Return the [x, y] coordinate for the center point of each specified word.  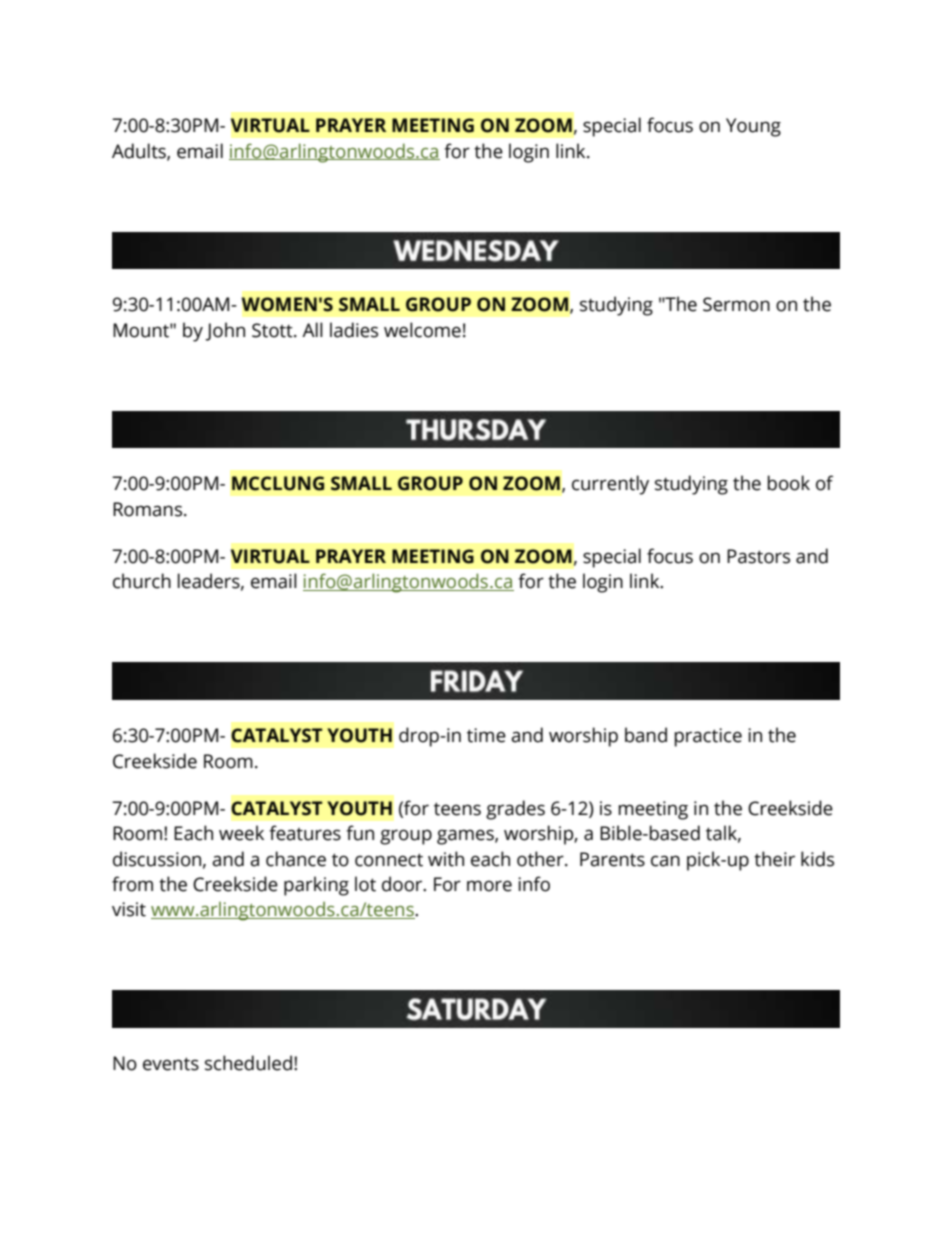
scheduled [248, 1063]
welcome [422, 330]
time [486, 735]
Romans [149, 509]
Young [753, 127]
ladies [354, 330]
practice [708, 737]
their [774, 859]
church [142, 581]
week [241, 833]
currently [610, 485]
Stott [273, 330]
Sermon [736, 304]
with [446, 859]
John [225, 331]
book [789, 483]
